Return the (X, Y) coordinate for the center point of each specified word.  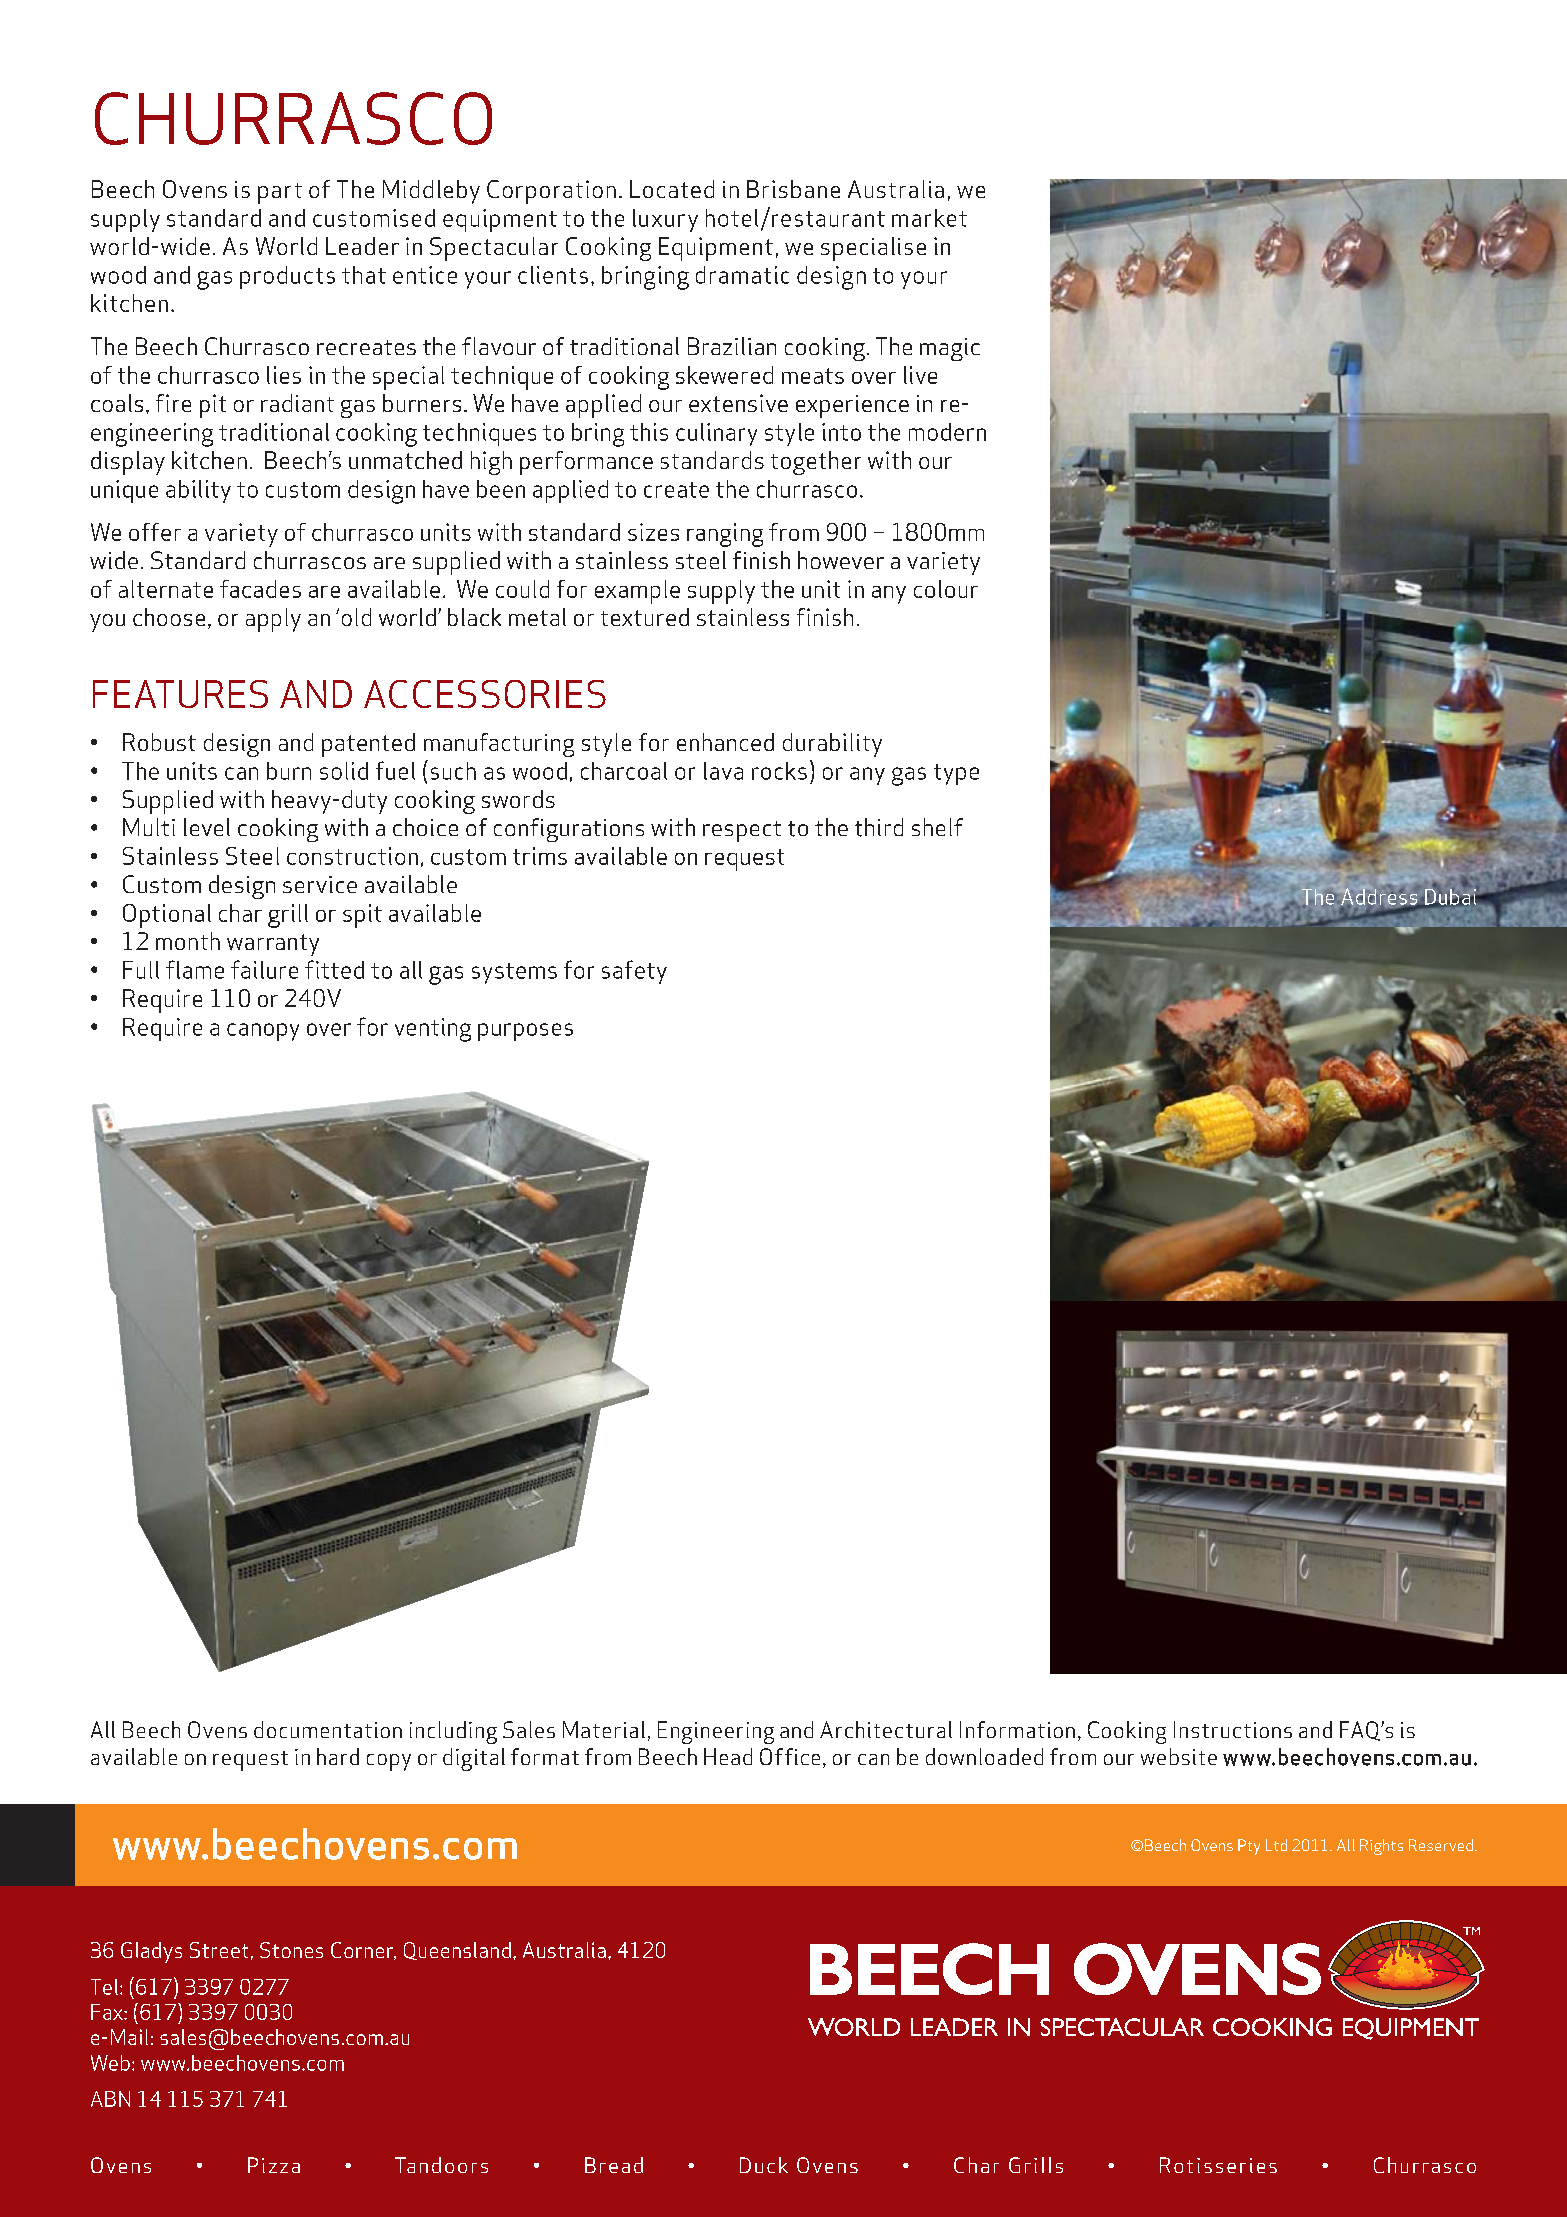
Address (1379, 896)
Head (728, 1756)
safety (634, 972)
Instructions (1233, 1729)
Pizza (274, 2165)
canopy (263, 1032)
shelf (937, 827)
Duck (764, 2165)
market (929, 218)
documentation (328, 1729)
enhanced (725, 742)
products (287, 277)
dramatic (742, 275)
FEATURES (180, 694)
